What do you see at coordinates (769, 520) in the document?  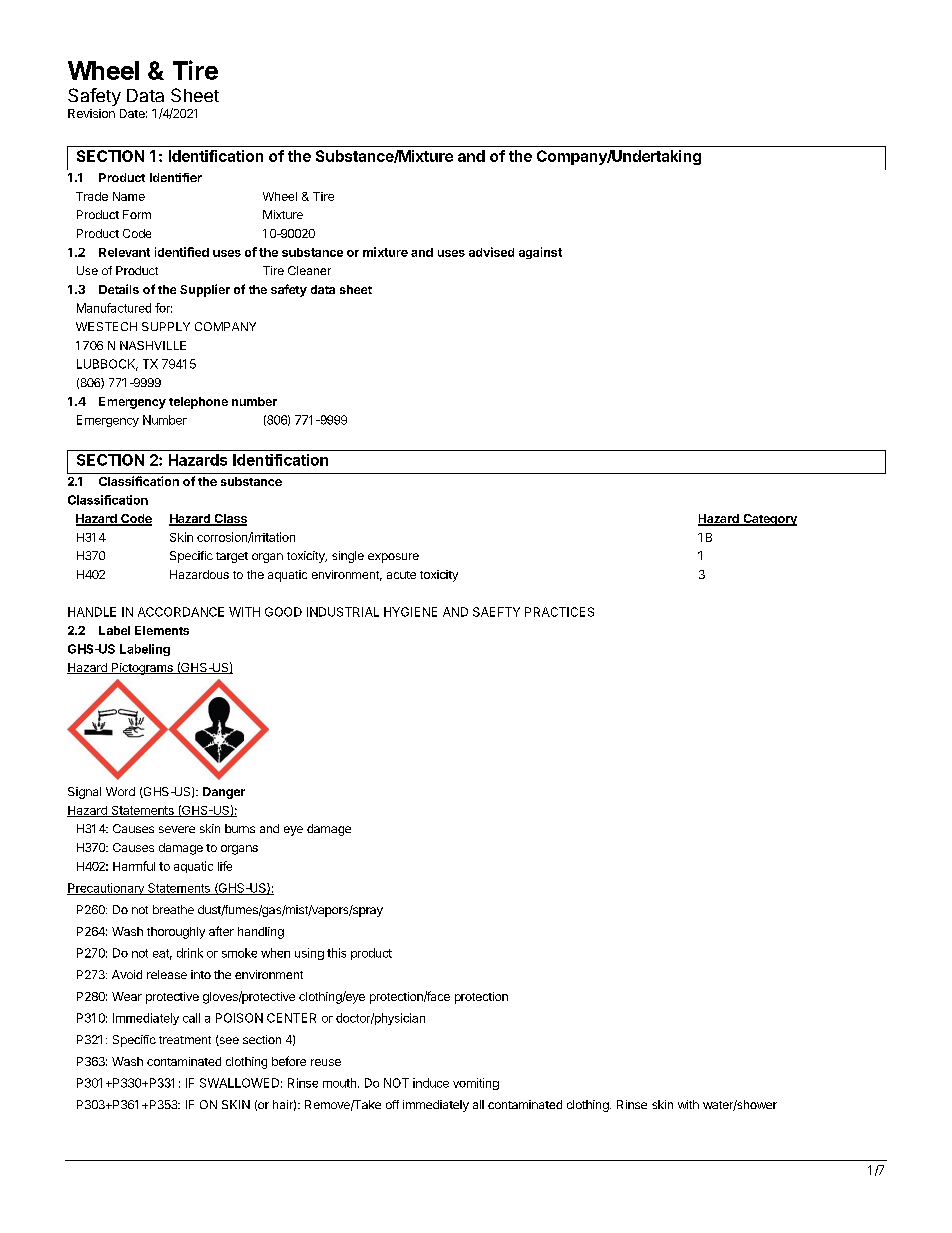 I see `Category` at bounding box center [769, 520].
